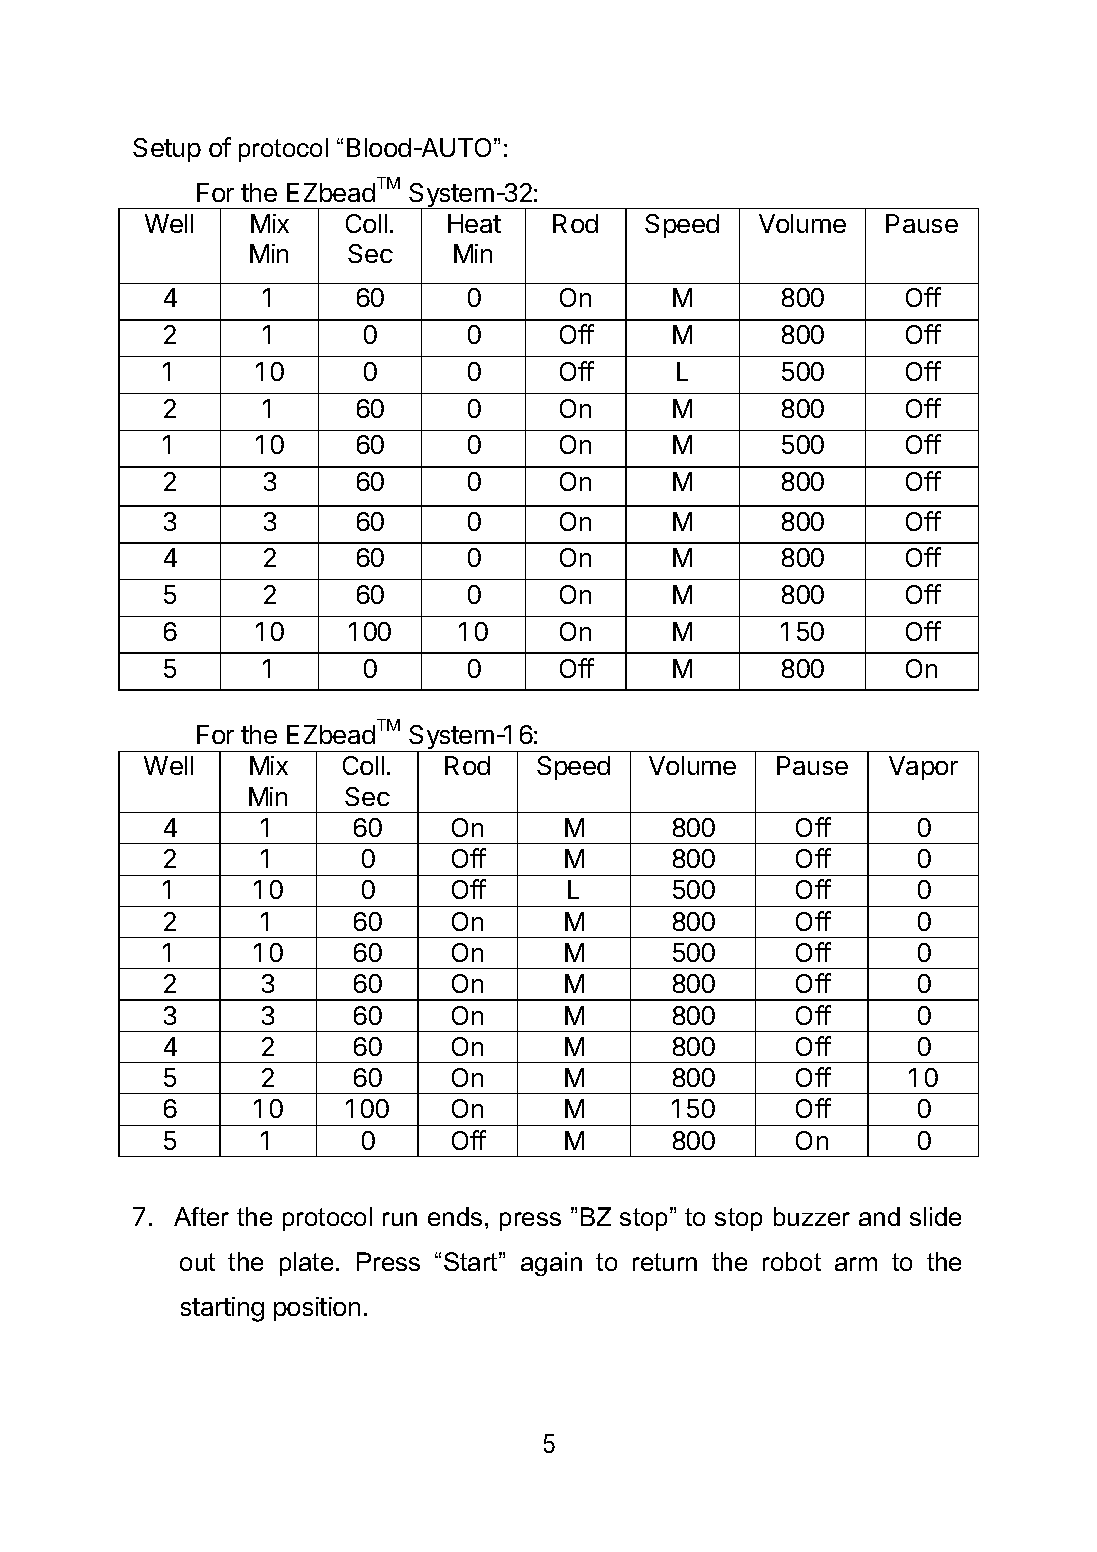  I want to click on Vapor, so click(923, 768).
